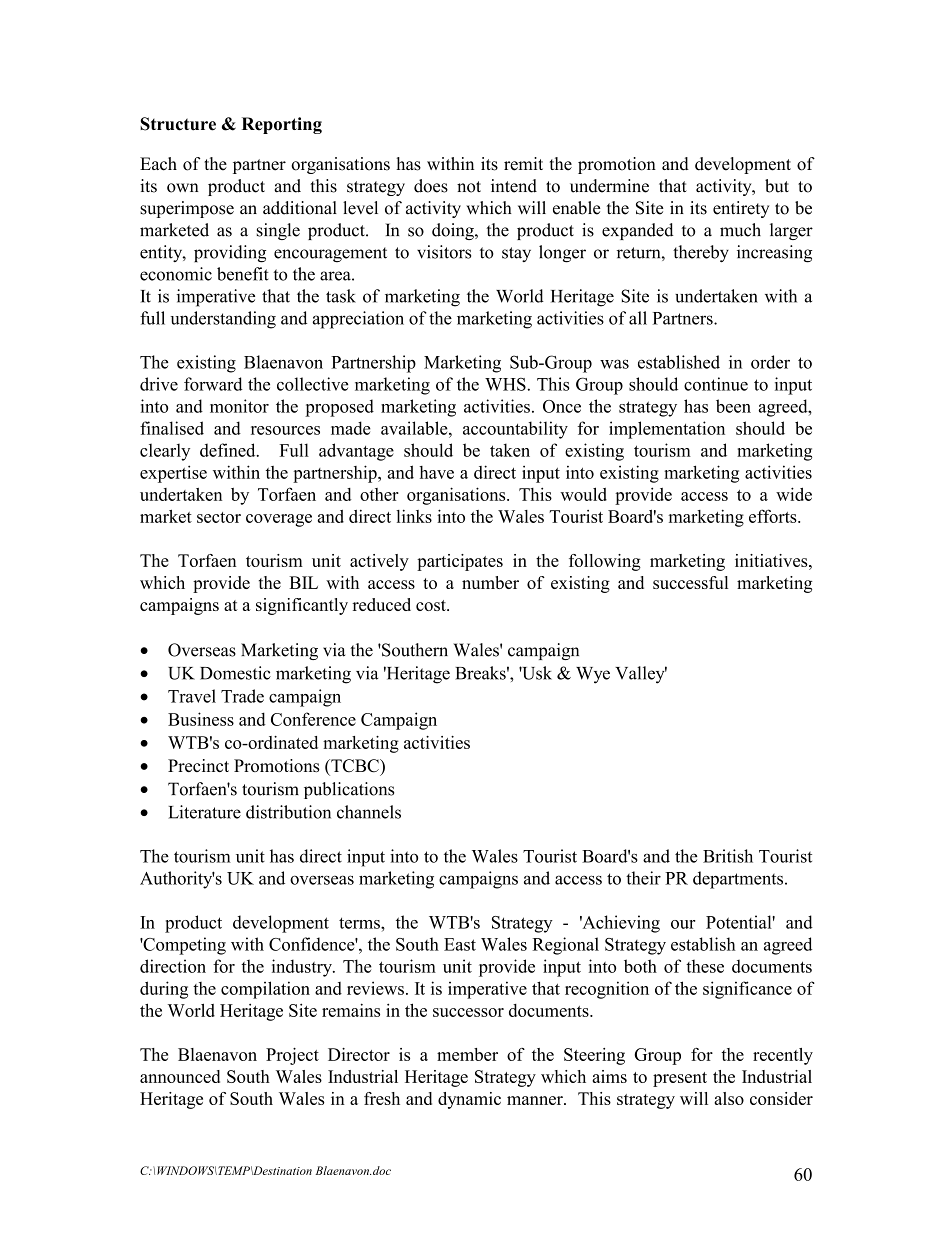 The width and height of the screenshot is (952, 1233). I want to click on British, so click(728, 856).
